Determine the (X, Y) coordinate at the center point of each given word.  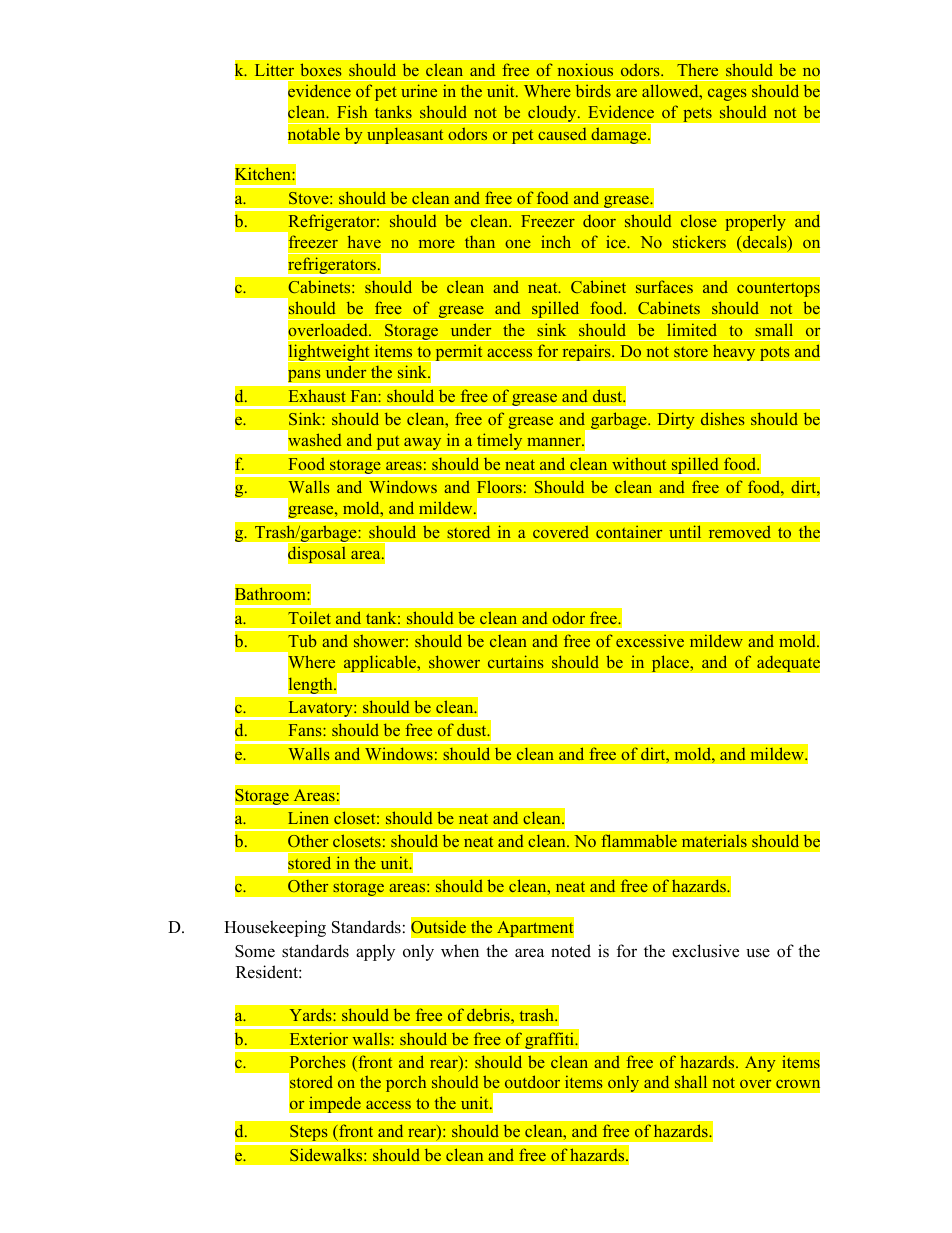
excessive (650, 641)
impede (335, 1104)
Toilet (309, 618)
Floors (499, 486)
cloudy (552, 114)
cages (727, 95)
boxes (321, 70)
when (460, 951)
